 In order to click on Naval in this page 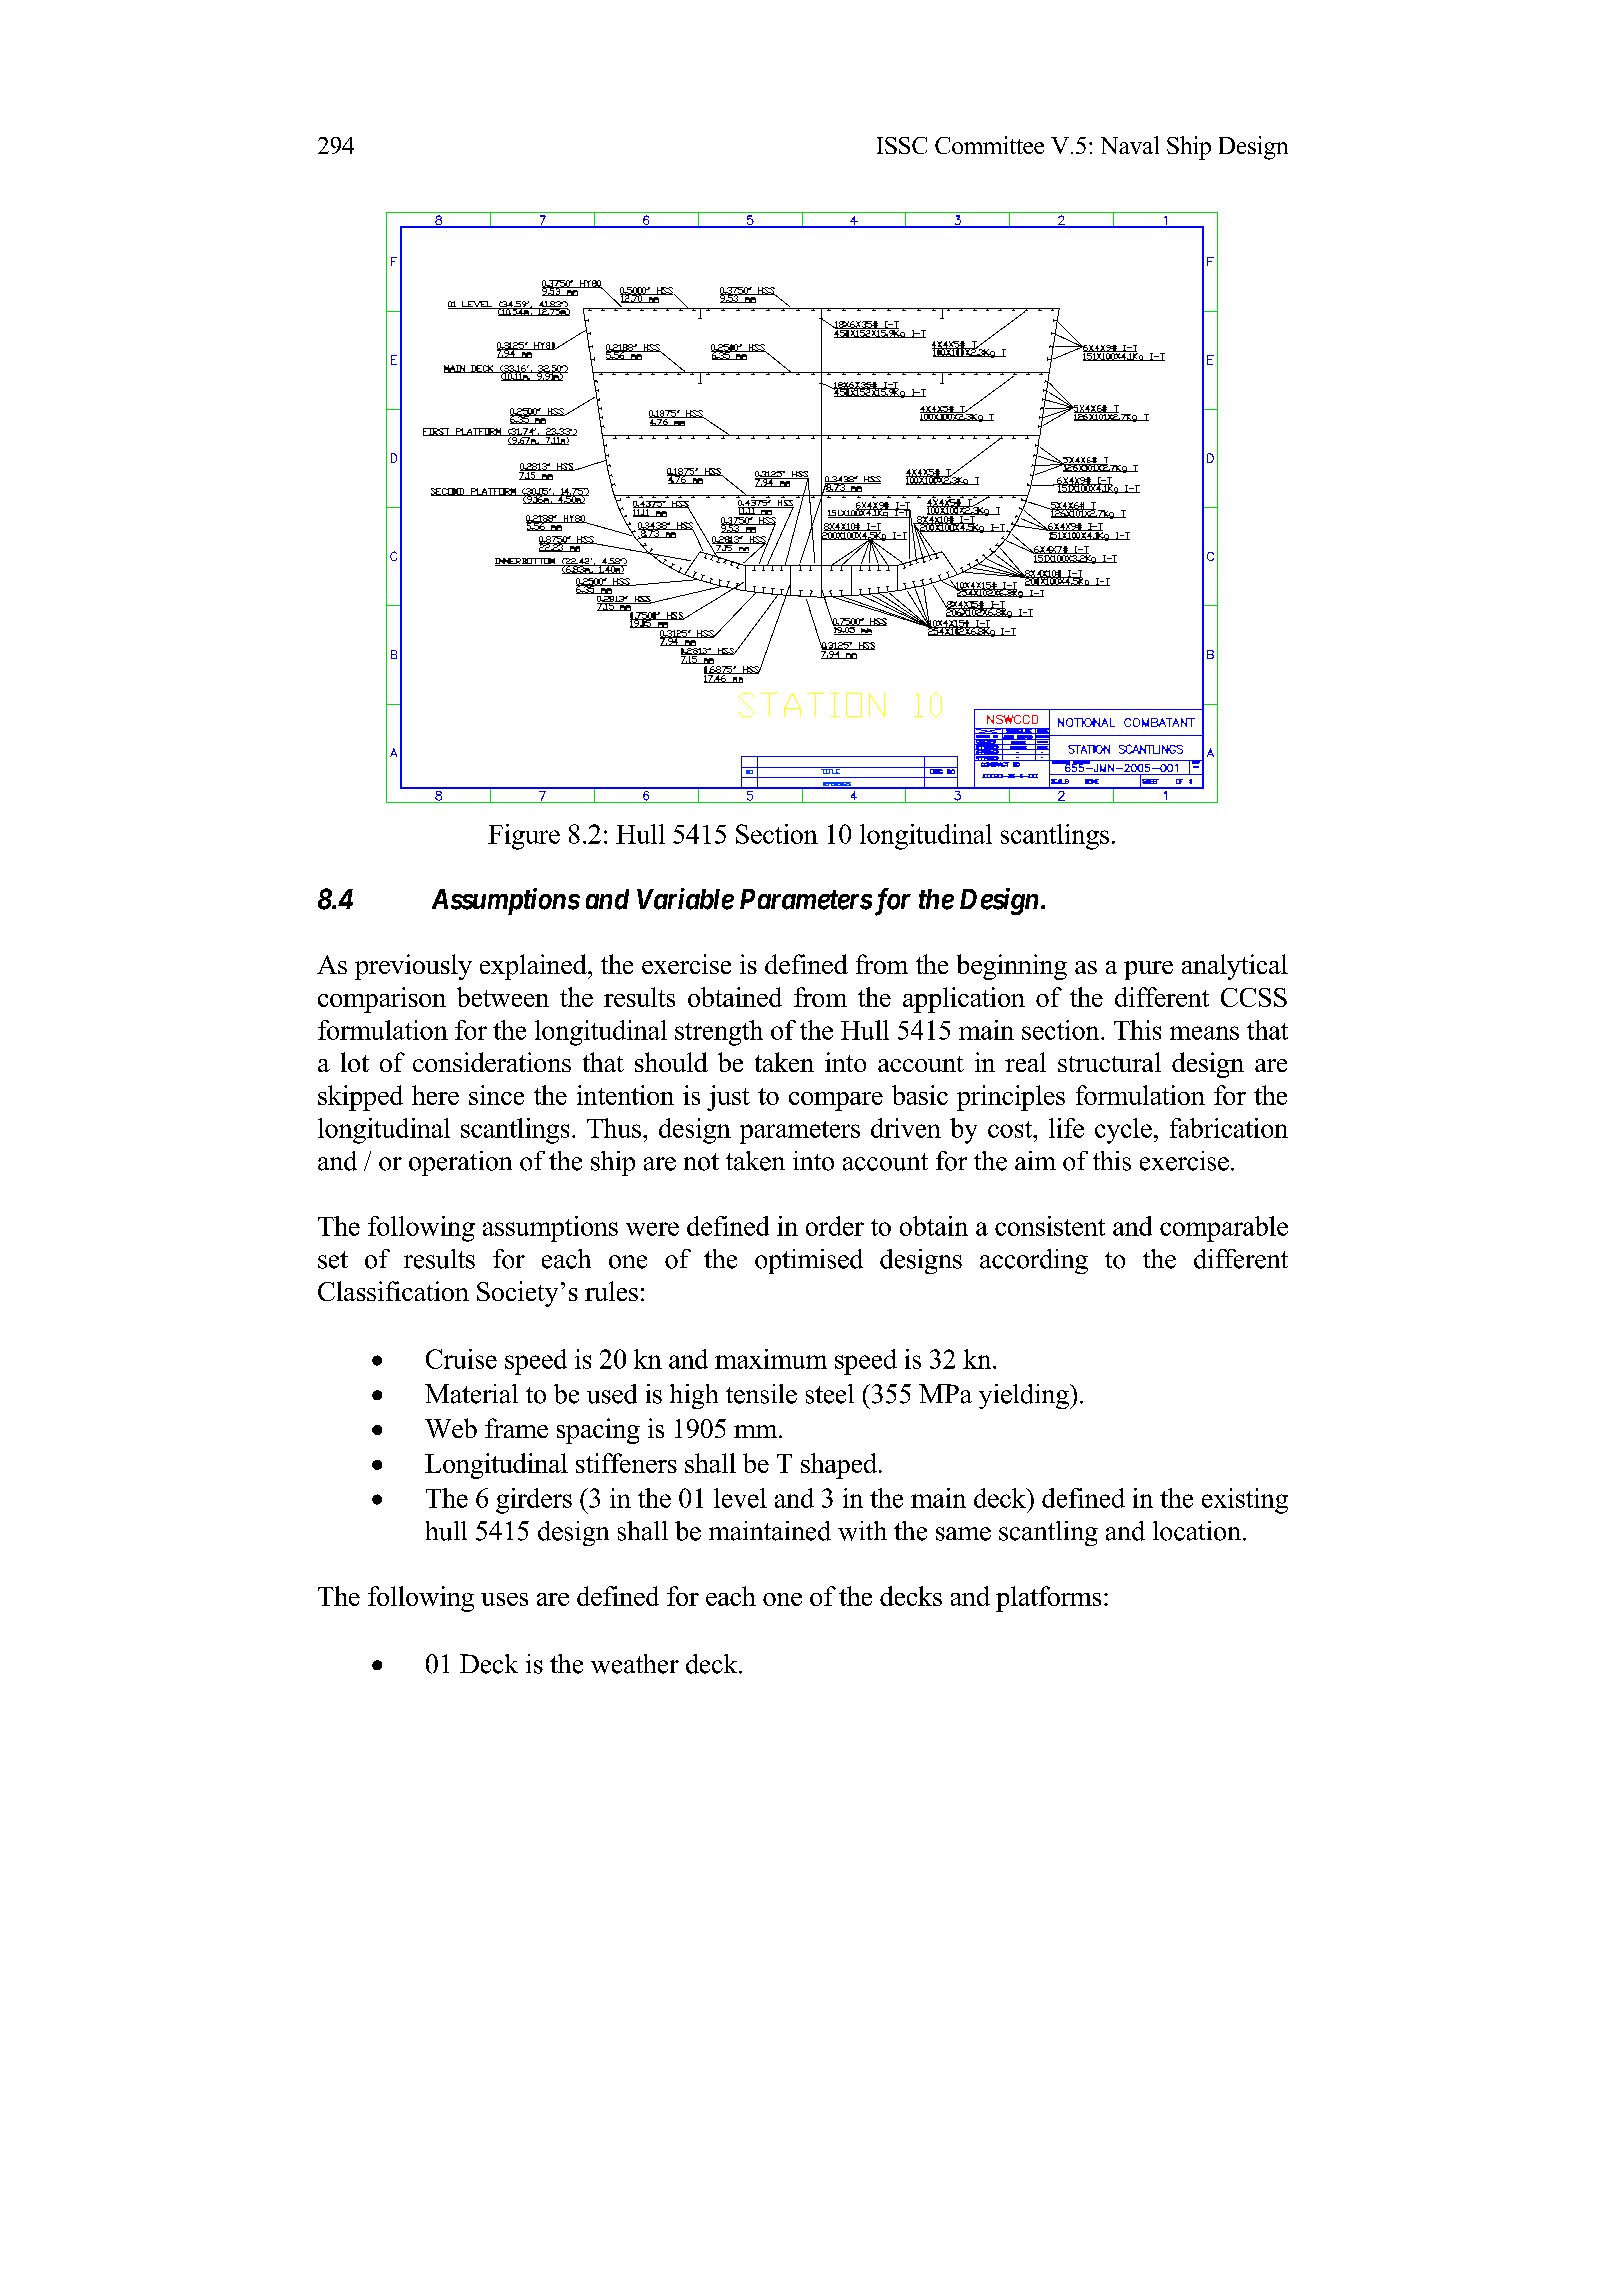, I will do `click(1130, 145)`.
